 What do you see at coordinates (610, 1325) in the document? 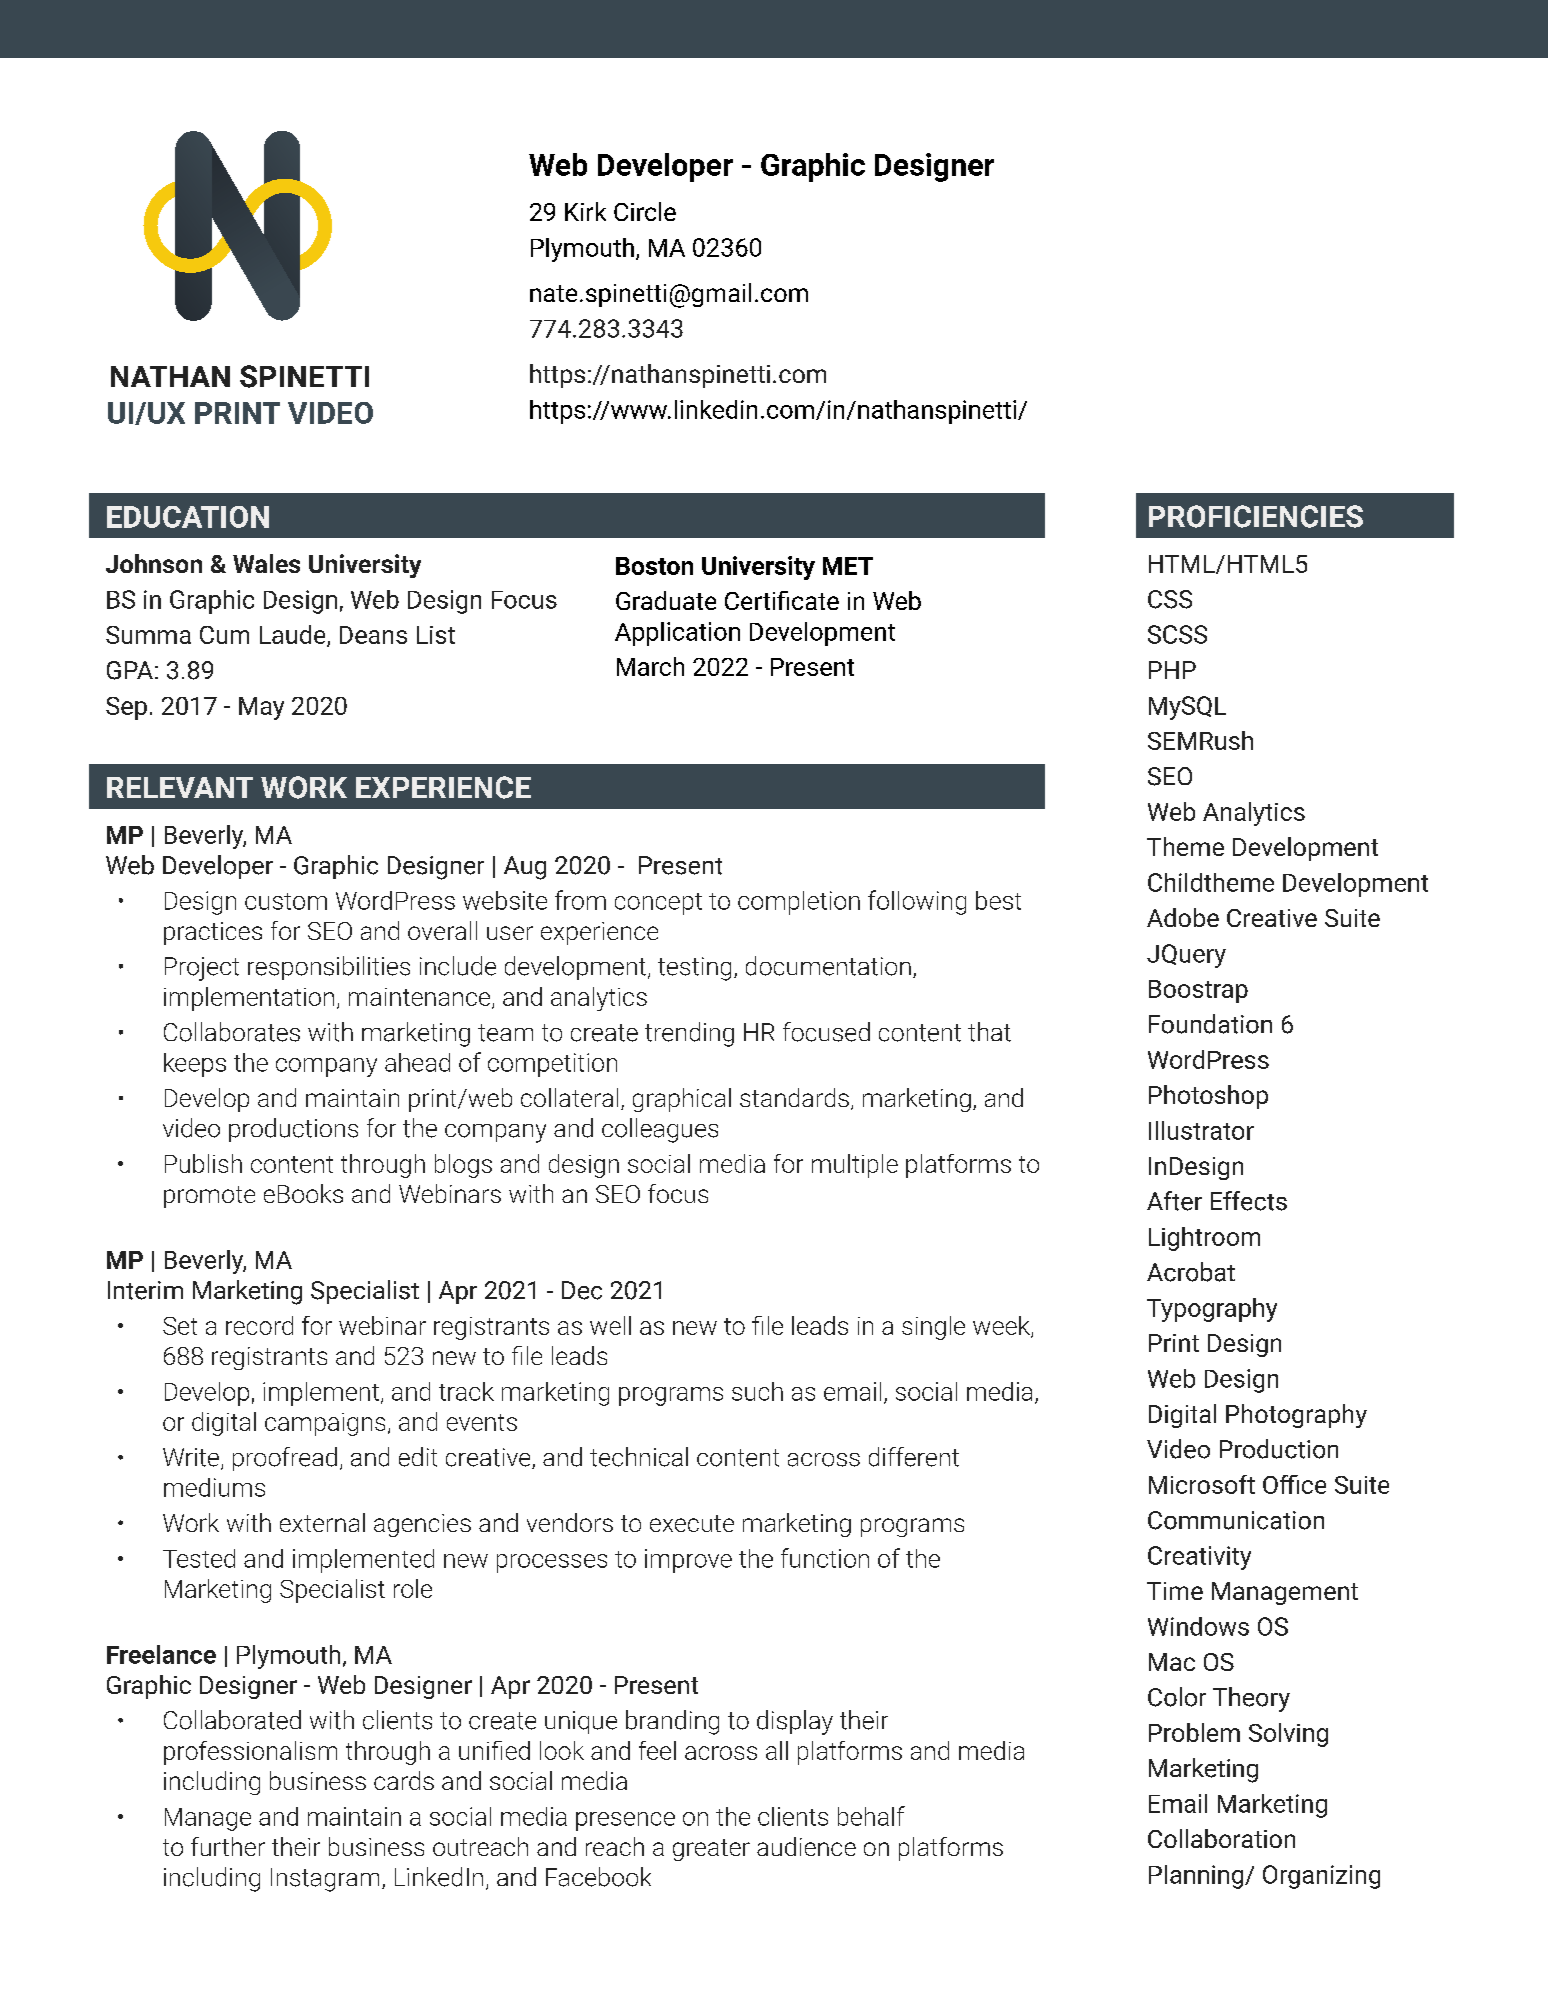
I see `well` at bounding box center [610, 1325].
